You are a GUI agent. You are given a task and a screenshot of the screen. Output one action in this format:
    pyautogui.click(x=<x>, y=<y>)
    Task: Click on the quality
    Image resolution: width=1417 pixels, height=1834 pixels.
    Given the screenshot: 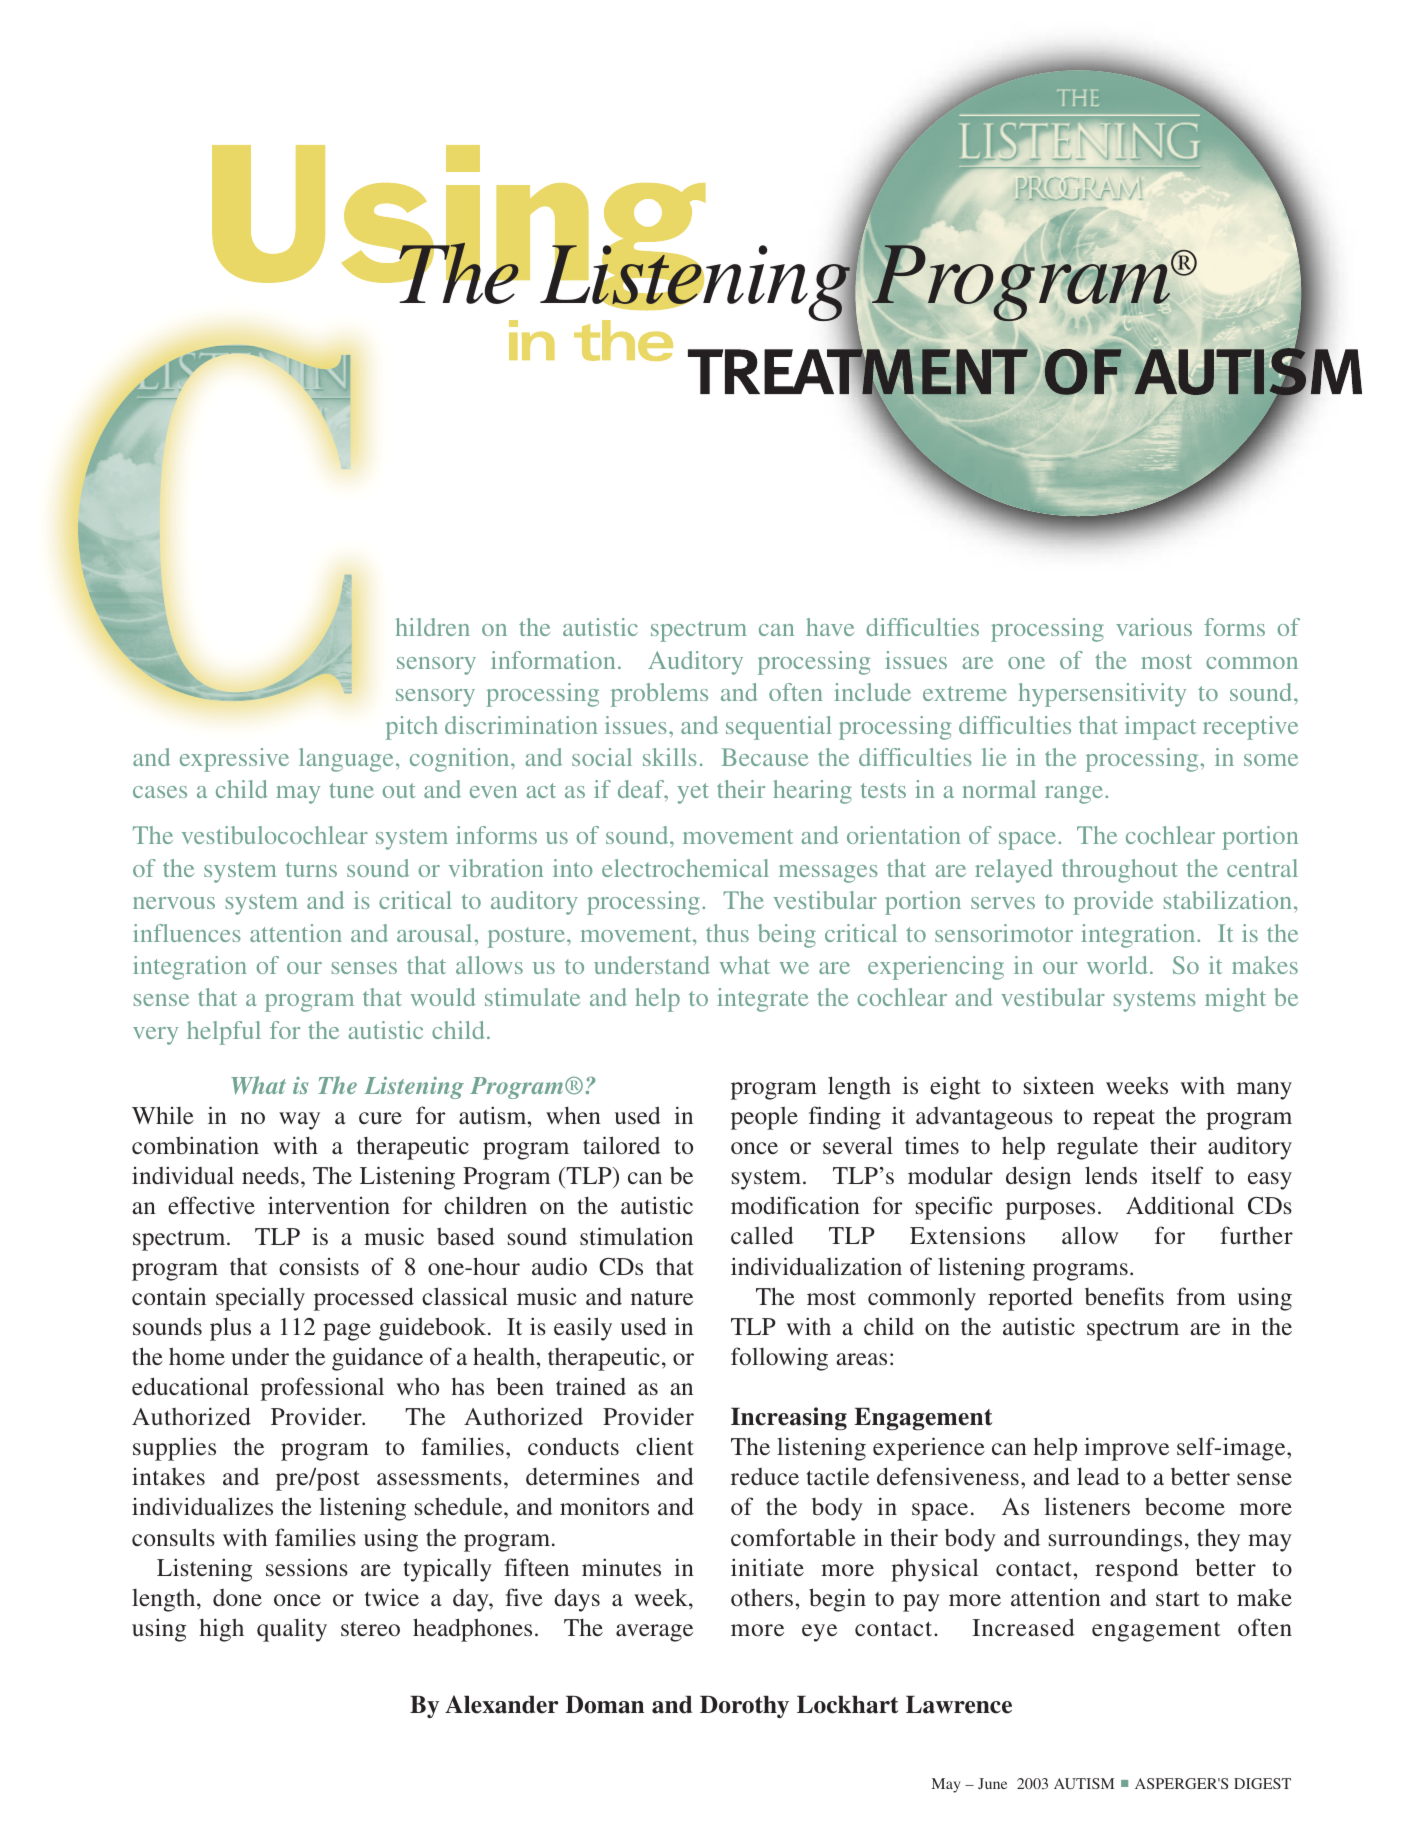 What is the action you would take?
    pyautogui.click(x=292, y=1630)
